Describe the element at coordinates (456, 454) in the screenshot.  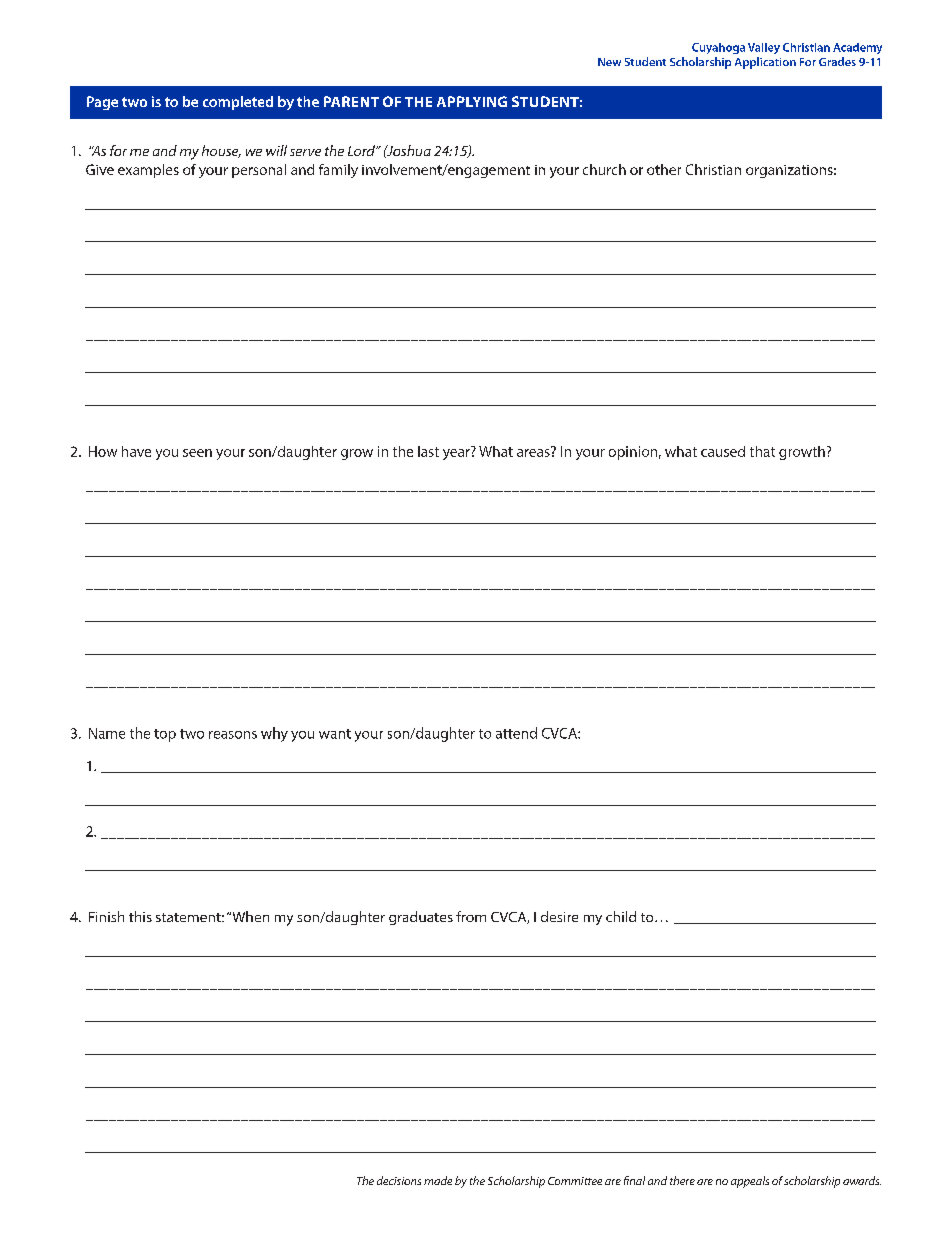
I see `year` at that location.
